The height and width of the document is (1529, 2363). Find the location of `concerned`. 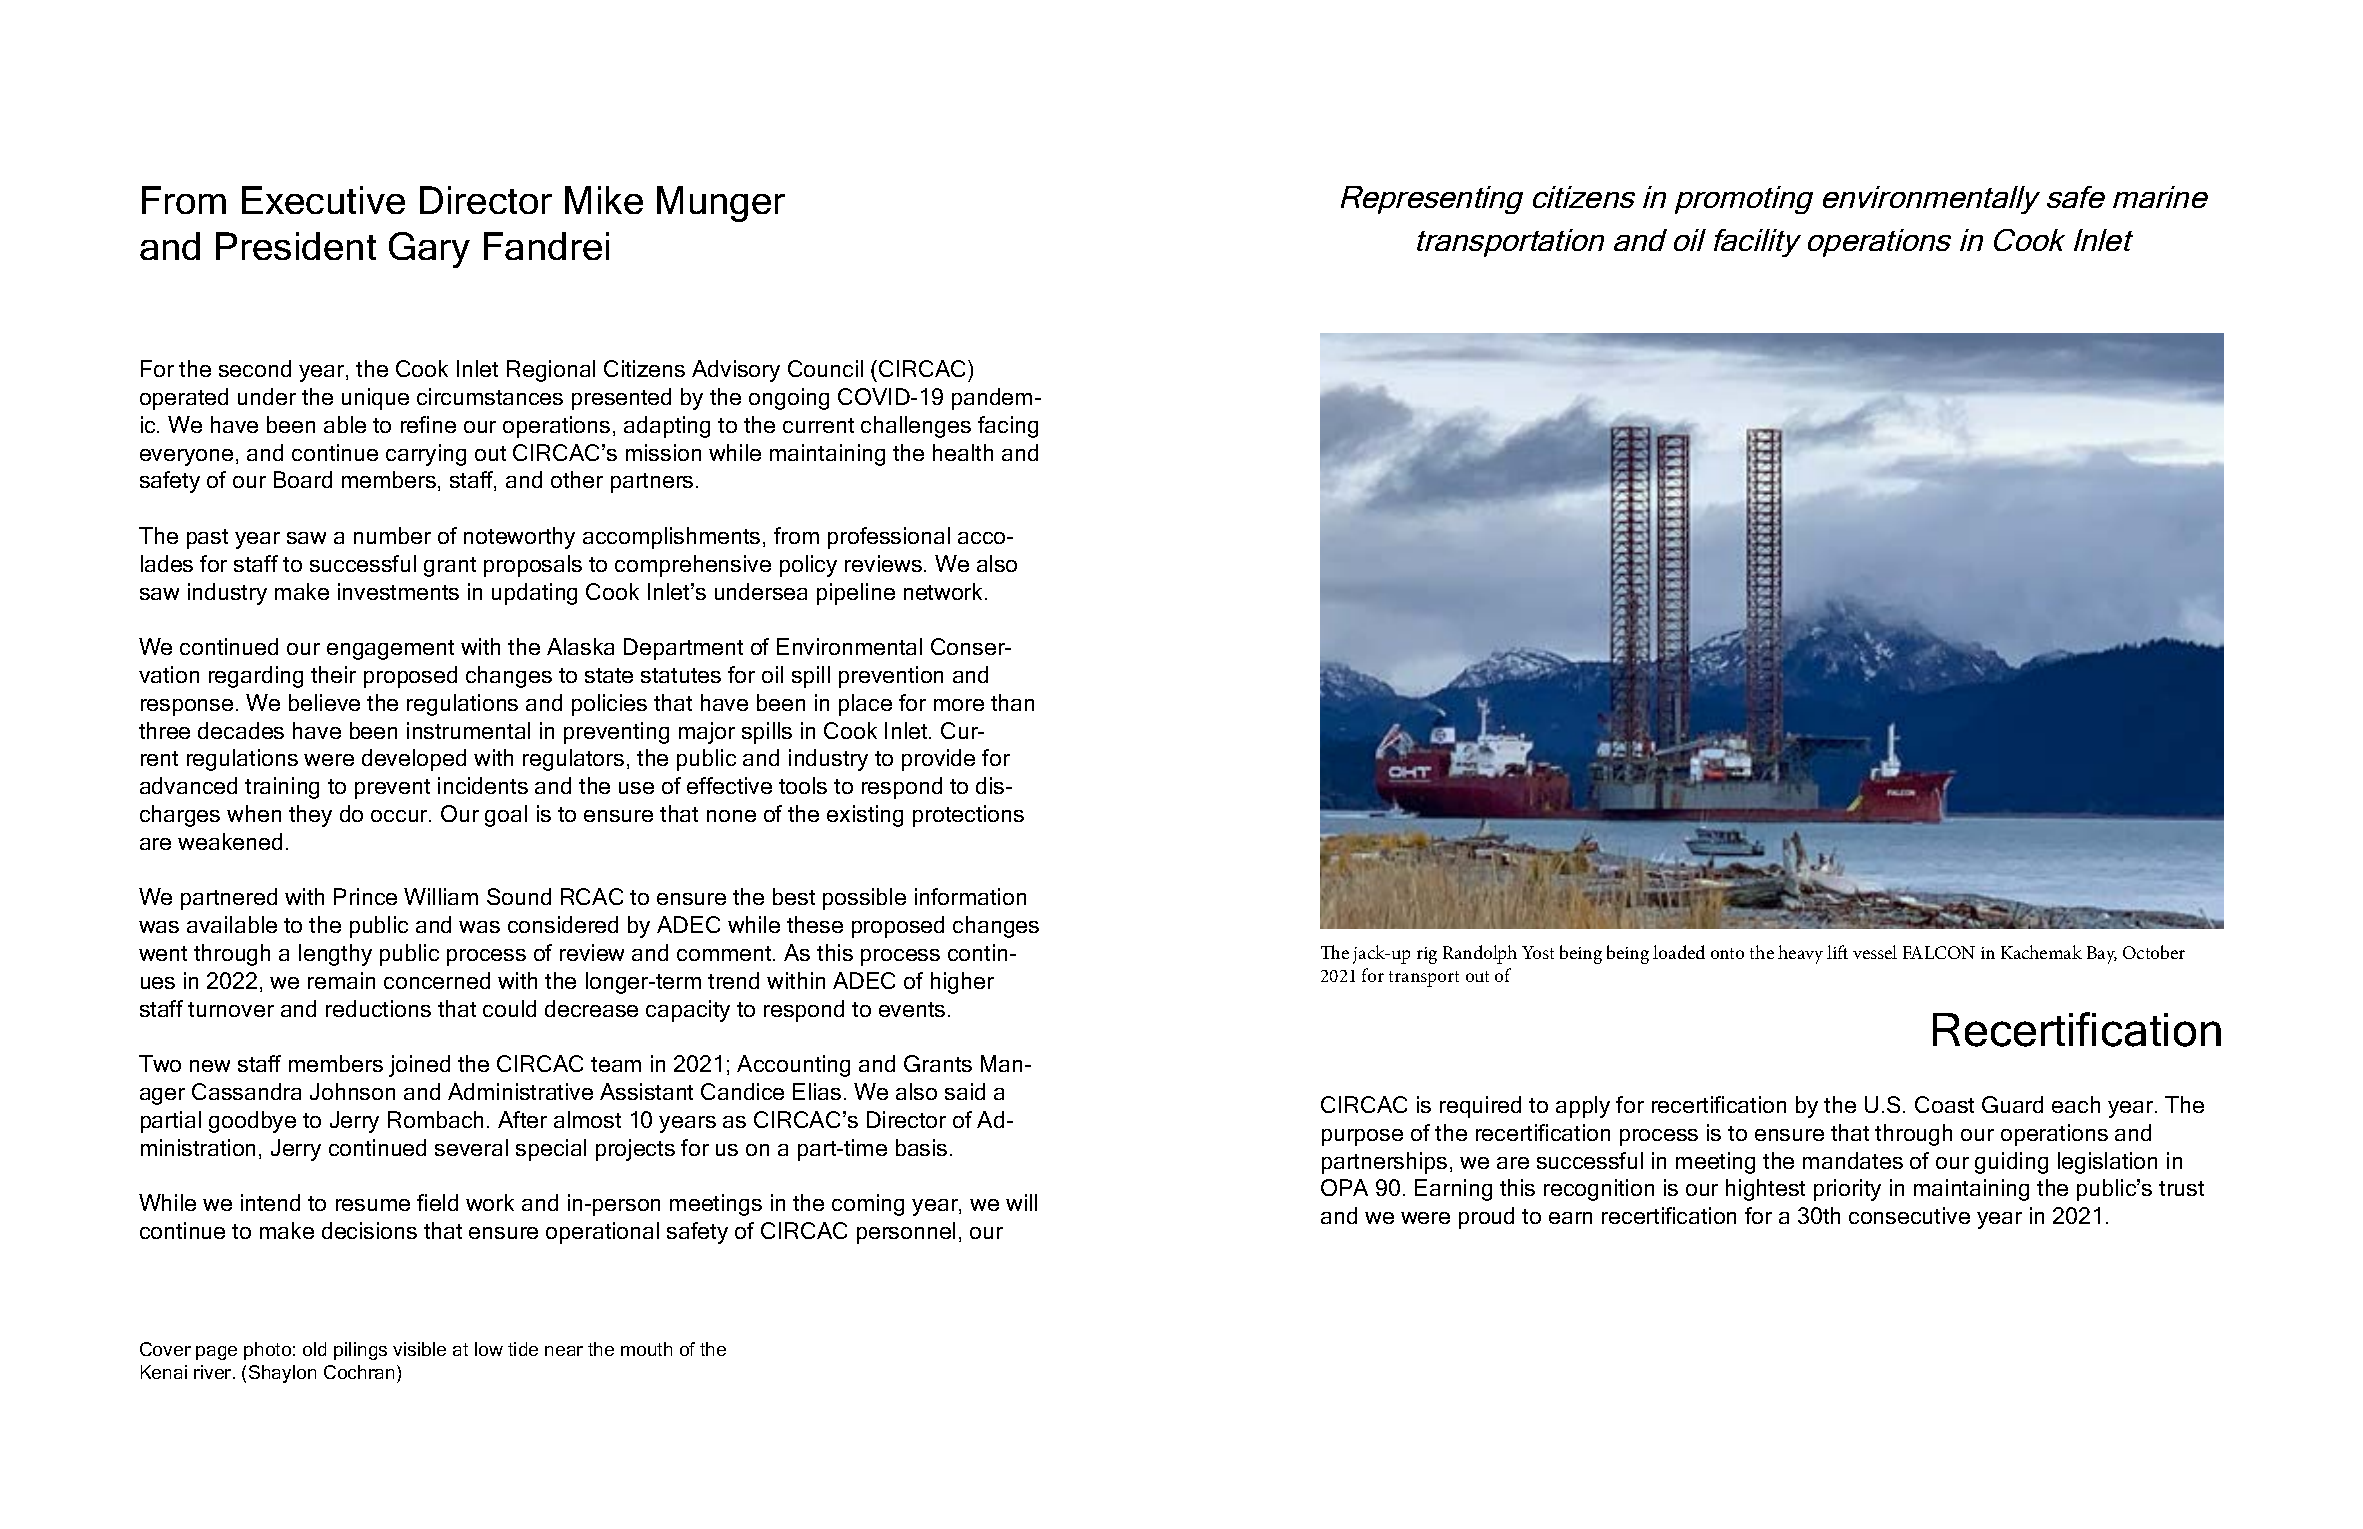

concerned is located at coordinates (437, 980).
